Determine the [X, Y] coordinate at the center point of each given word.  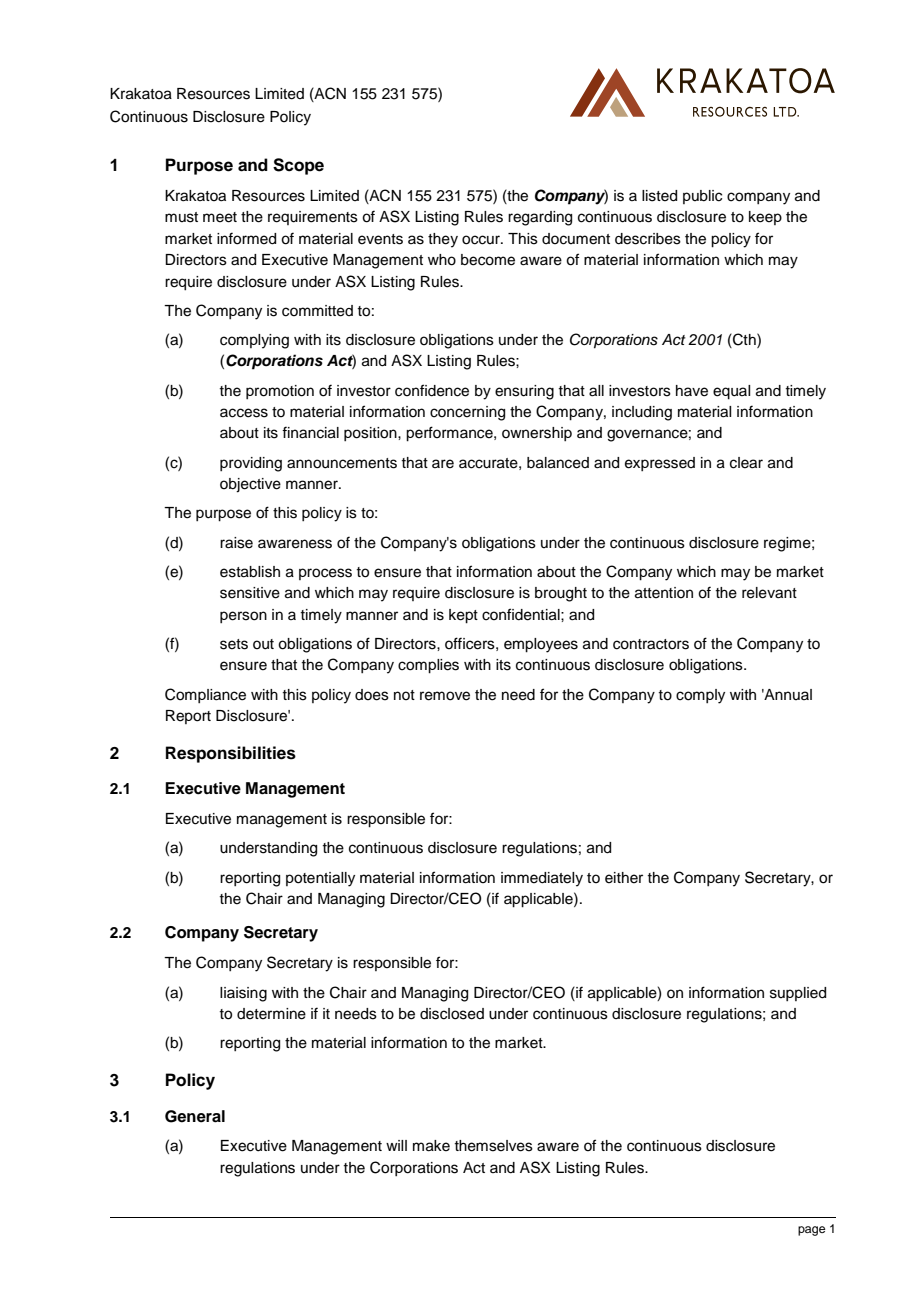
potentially [320, 879]
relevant [769, 593]
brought [561, 594]
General [195, 1116]
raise [236, 543]
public [702, 197]
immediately [542, 879]
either [624, 878]
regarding [540, 218]
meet [220, 217]
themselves [493, 1146]
